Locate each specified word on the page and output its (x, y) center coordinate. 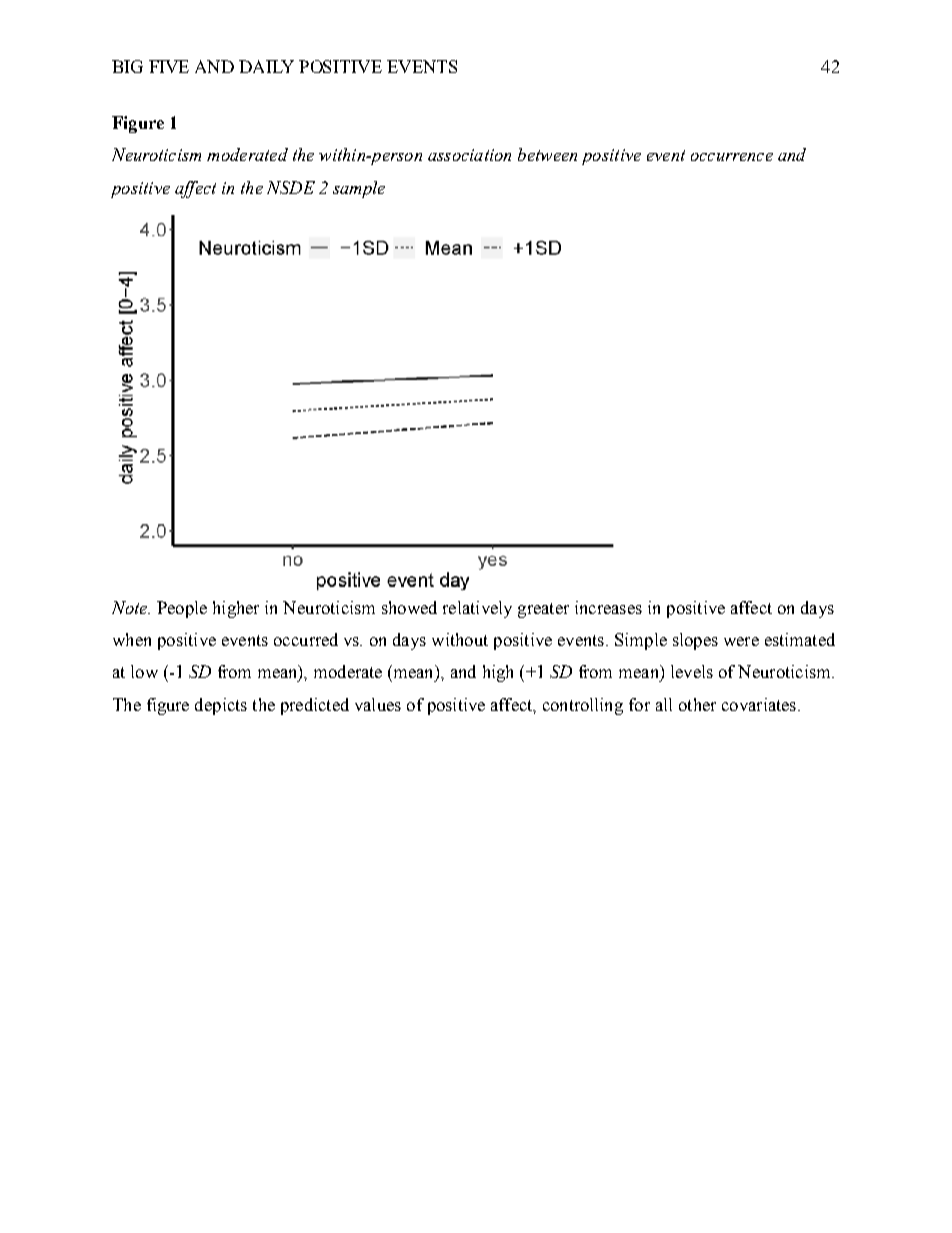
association (469, 155)
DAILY (266, 66)
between (547, 154)
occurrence (732, 157)
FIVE (169, 66)
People (182, 609)
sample (359, 189)
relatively (477, 609)
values (378, 704)
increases (608, 607)
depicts (221, 706)
